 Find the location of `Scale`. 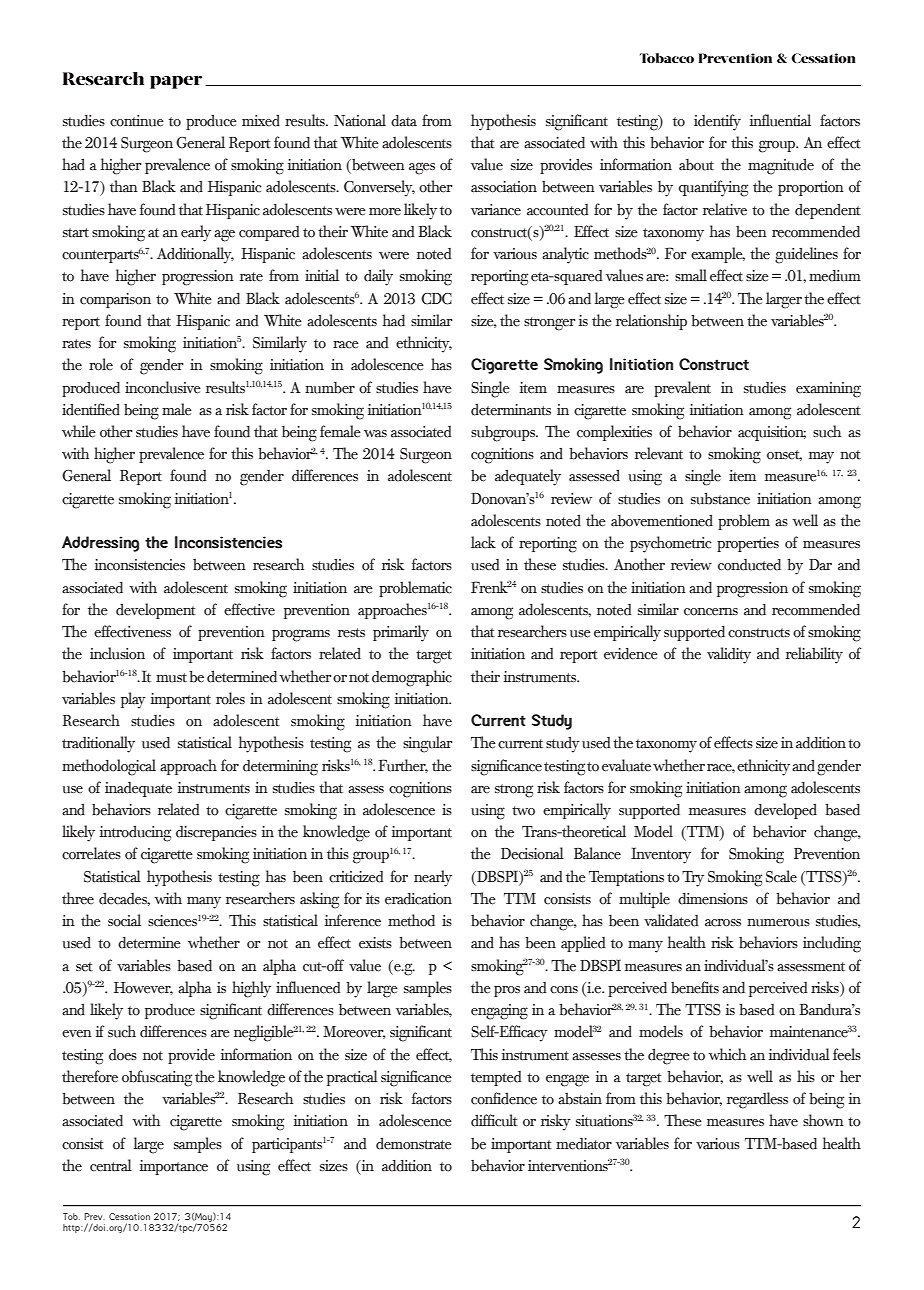

Scale is located at coordinates (781, 876).
